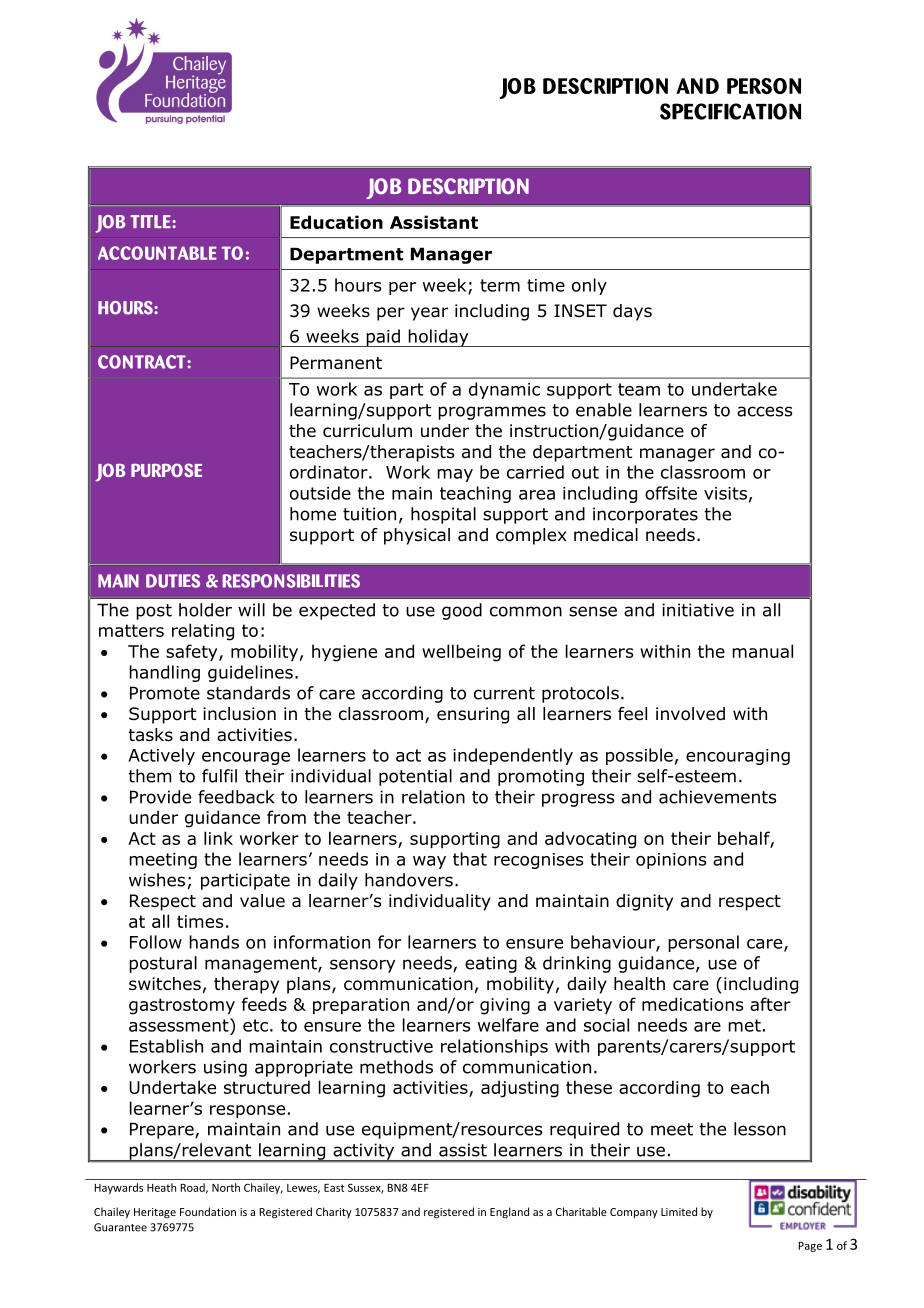 This document has height=1308, width=924. Describe the element at coordinates (151, 221) in the document. I see `TITLE` at that location.
